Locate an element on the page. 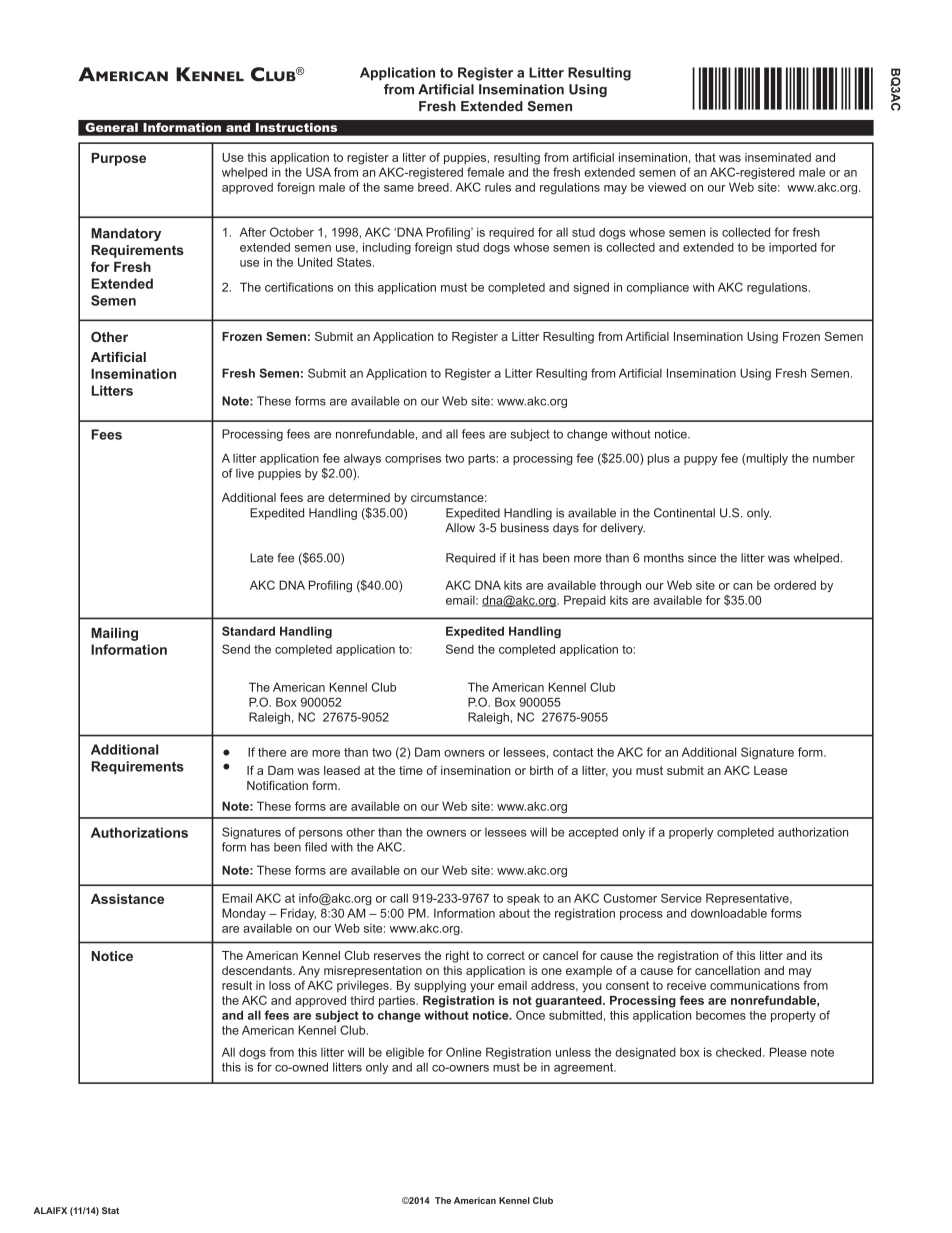 The height and width of the page is (1233, 952). properly is located at coordinates (691, 833).
